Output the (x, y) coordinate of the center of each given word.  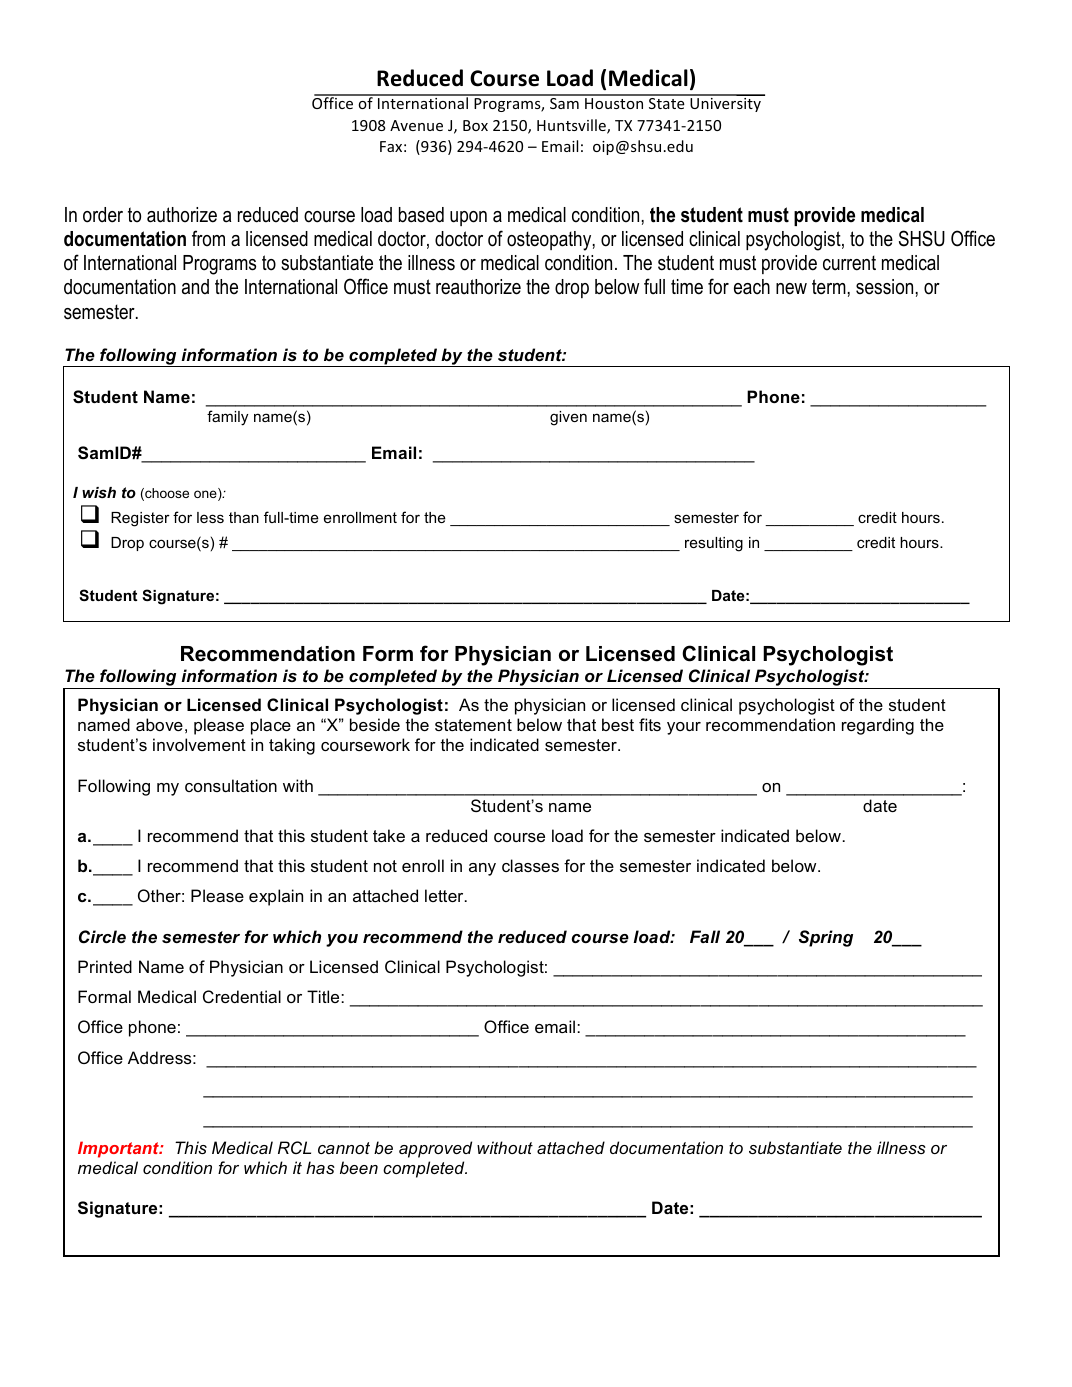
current (849, 263)
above (159, 724)
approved (435, 1149)
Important (119, 1149)
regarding (878, 726)
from (208, 238)
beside (375, 724)
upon (468, 218)
